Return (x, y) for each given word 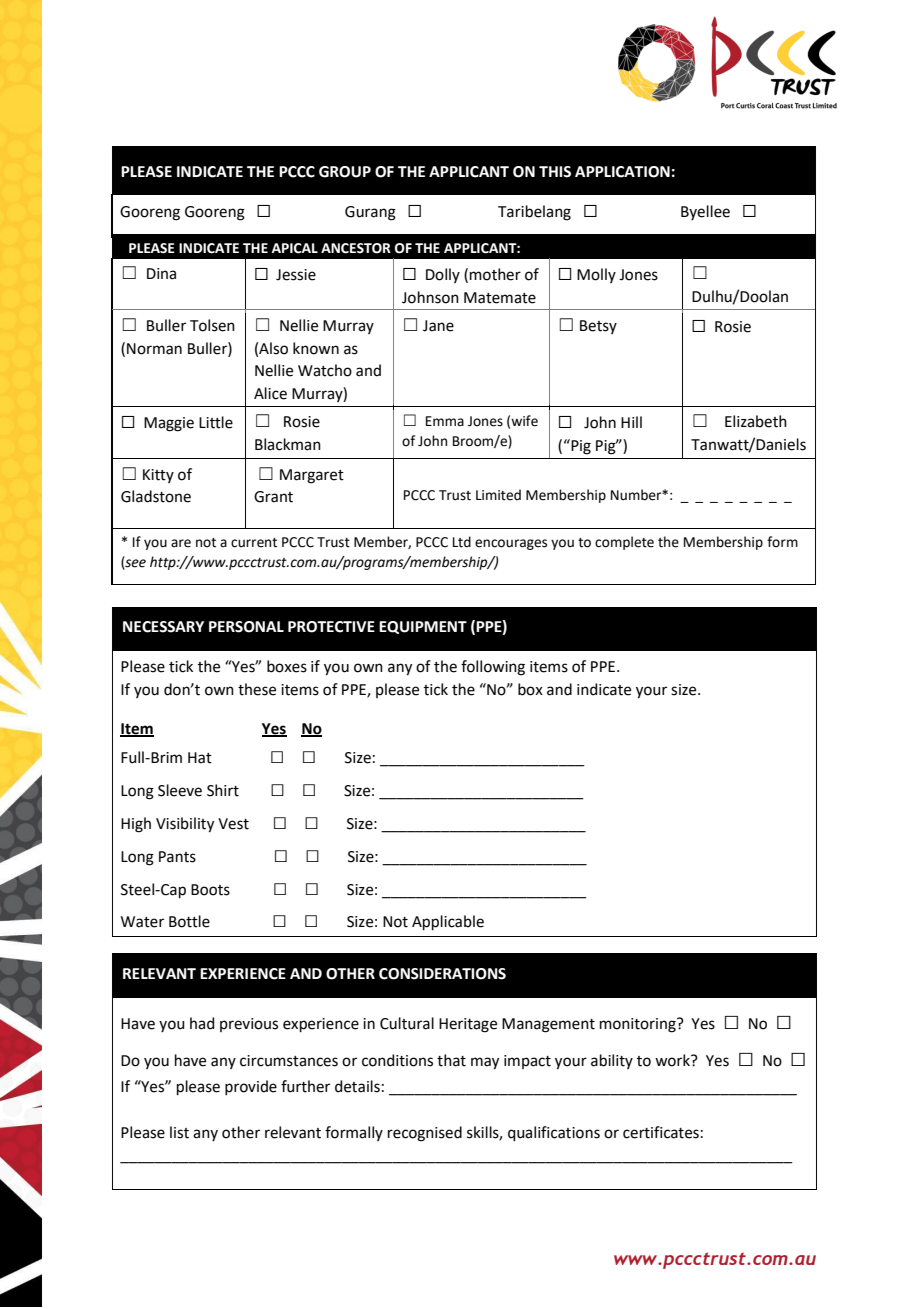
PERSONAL (246, 627)
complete (624, 543)
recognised (425, 1134)
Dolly (443, 275)
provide (251, 1087)
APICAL (295, 248)
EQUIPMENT (423, 627)
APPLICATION (622, 172)
